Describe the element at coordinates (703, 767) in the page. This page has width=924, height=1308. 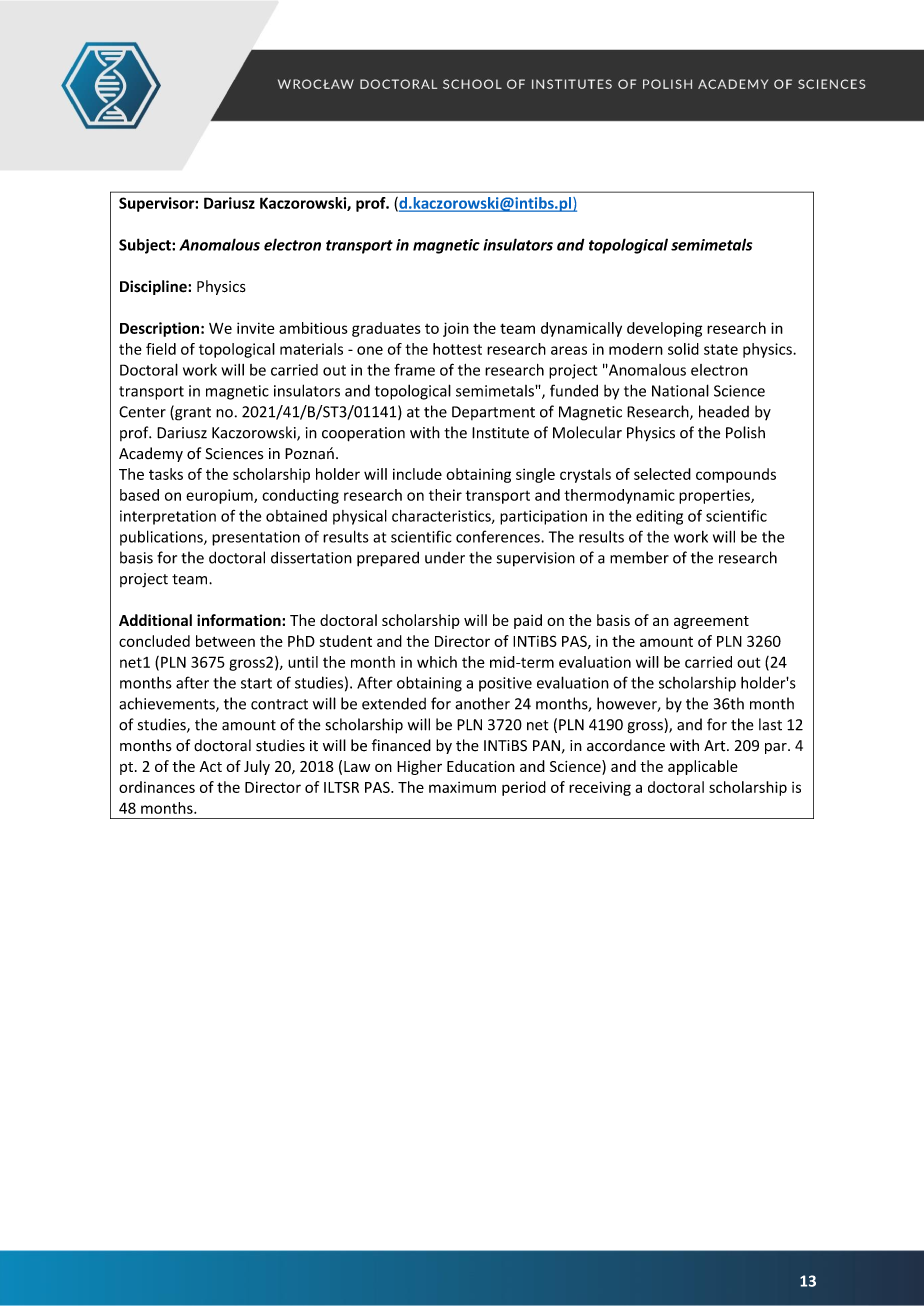
I see `applicable` at that location.
